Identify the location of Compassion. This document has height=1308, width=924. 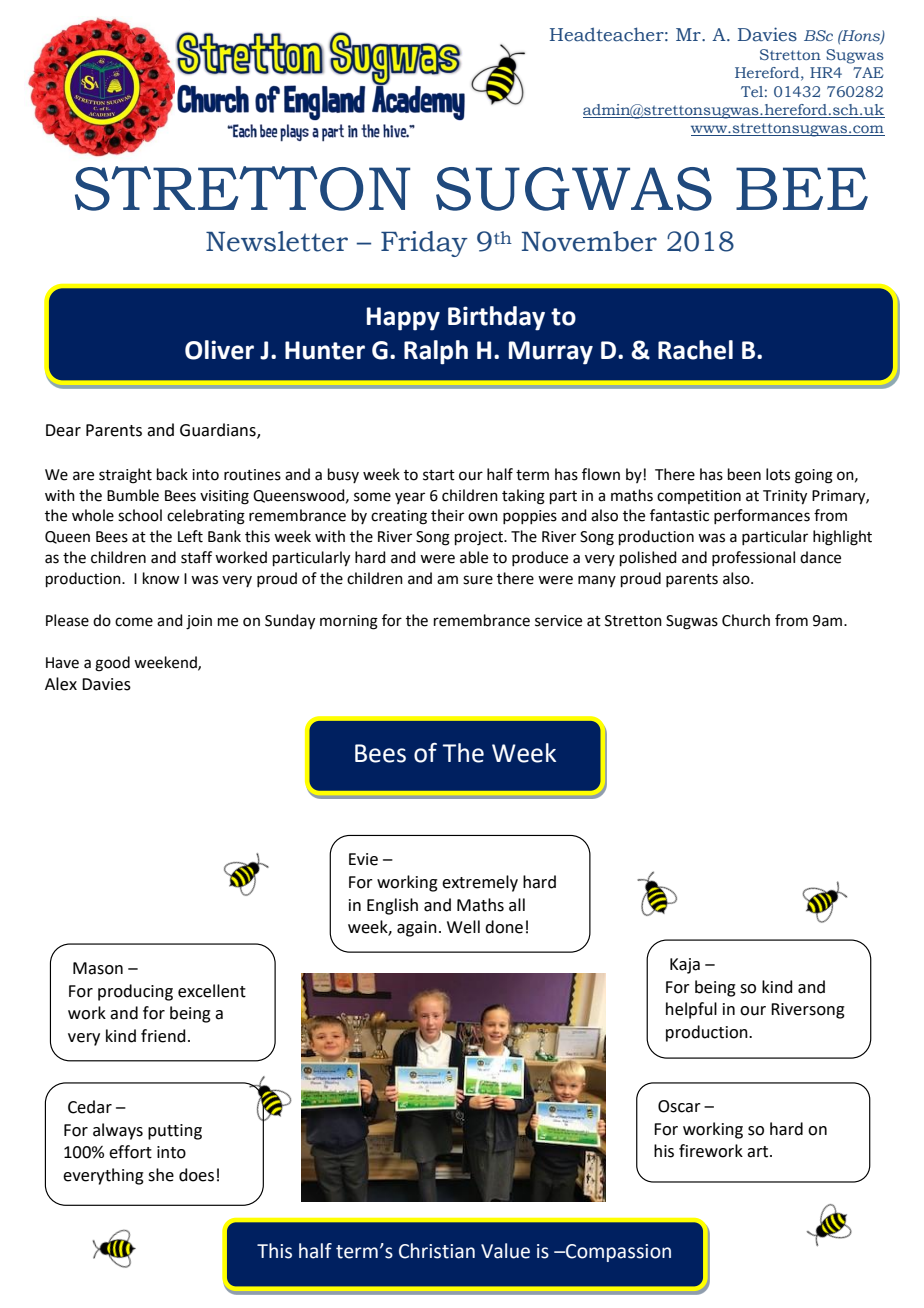
(617, 1253).
